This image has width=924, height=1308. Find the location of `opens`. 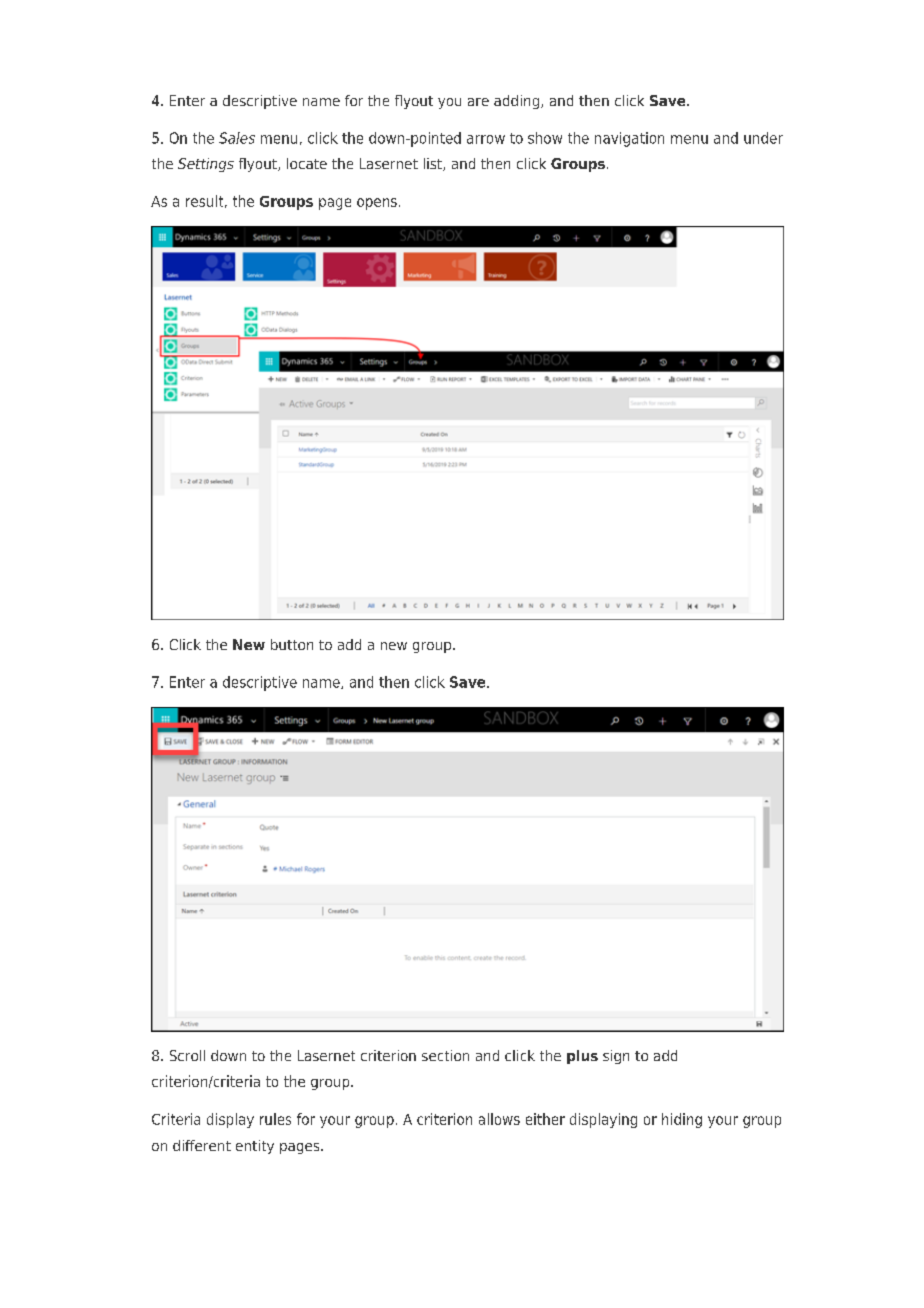

opens is located at coordinates (377, 204).
